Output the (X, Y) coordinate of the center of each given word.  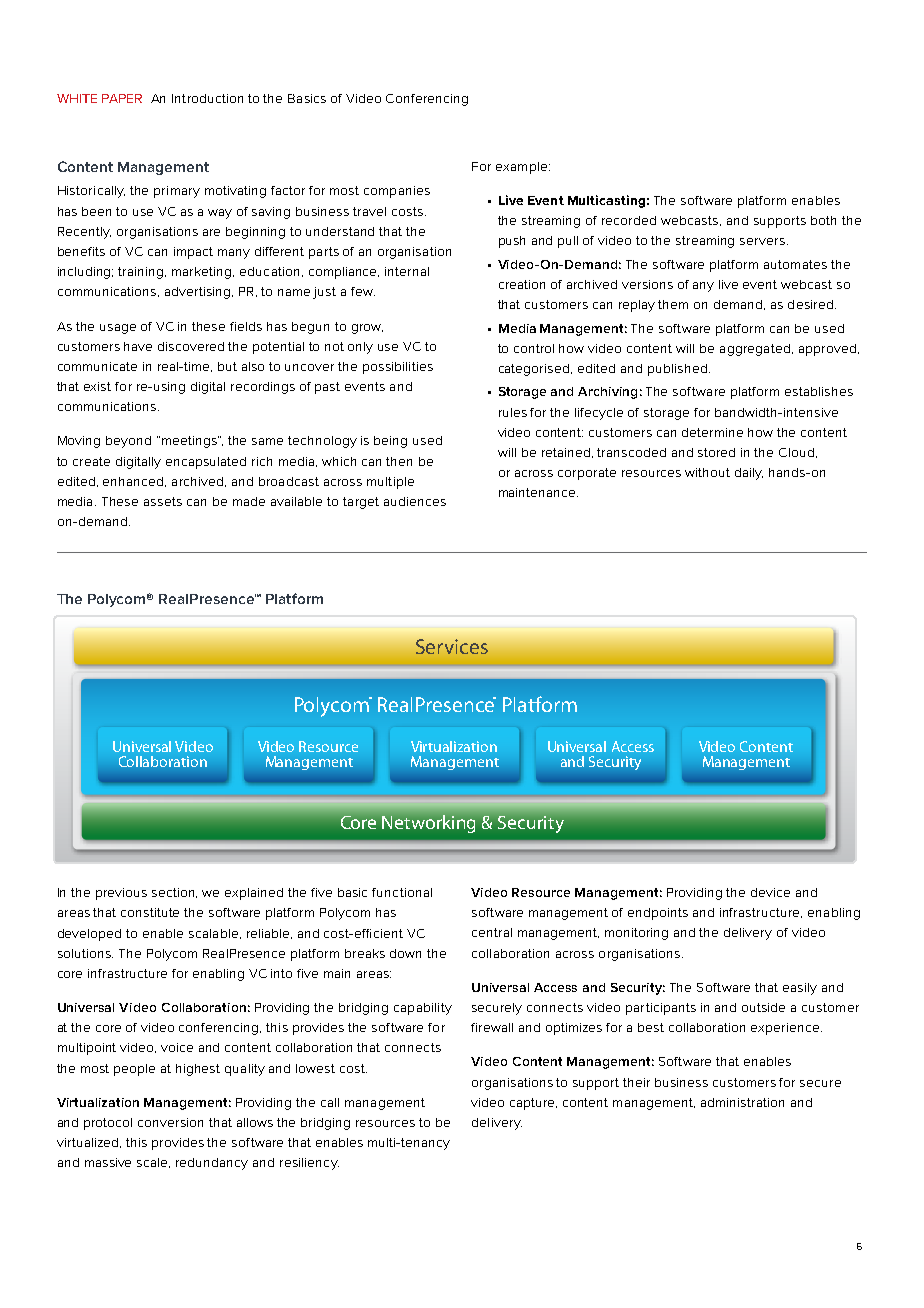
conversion (170, 1122)
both (823, 220)
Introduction (207, 98)
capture (533, 1104)
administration (742, 1102)
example (521, 168)
